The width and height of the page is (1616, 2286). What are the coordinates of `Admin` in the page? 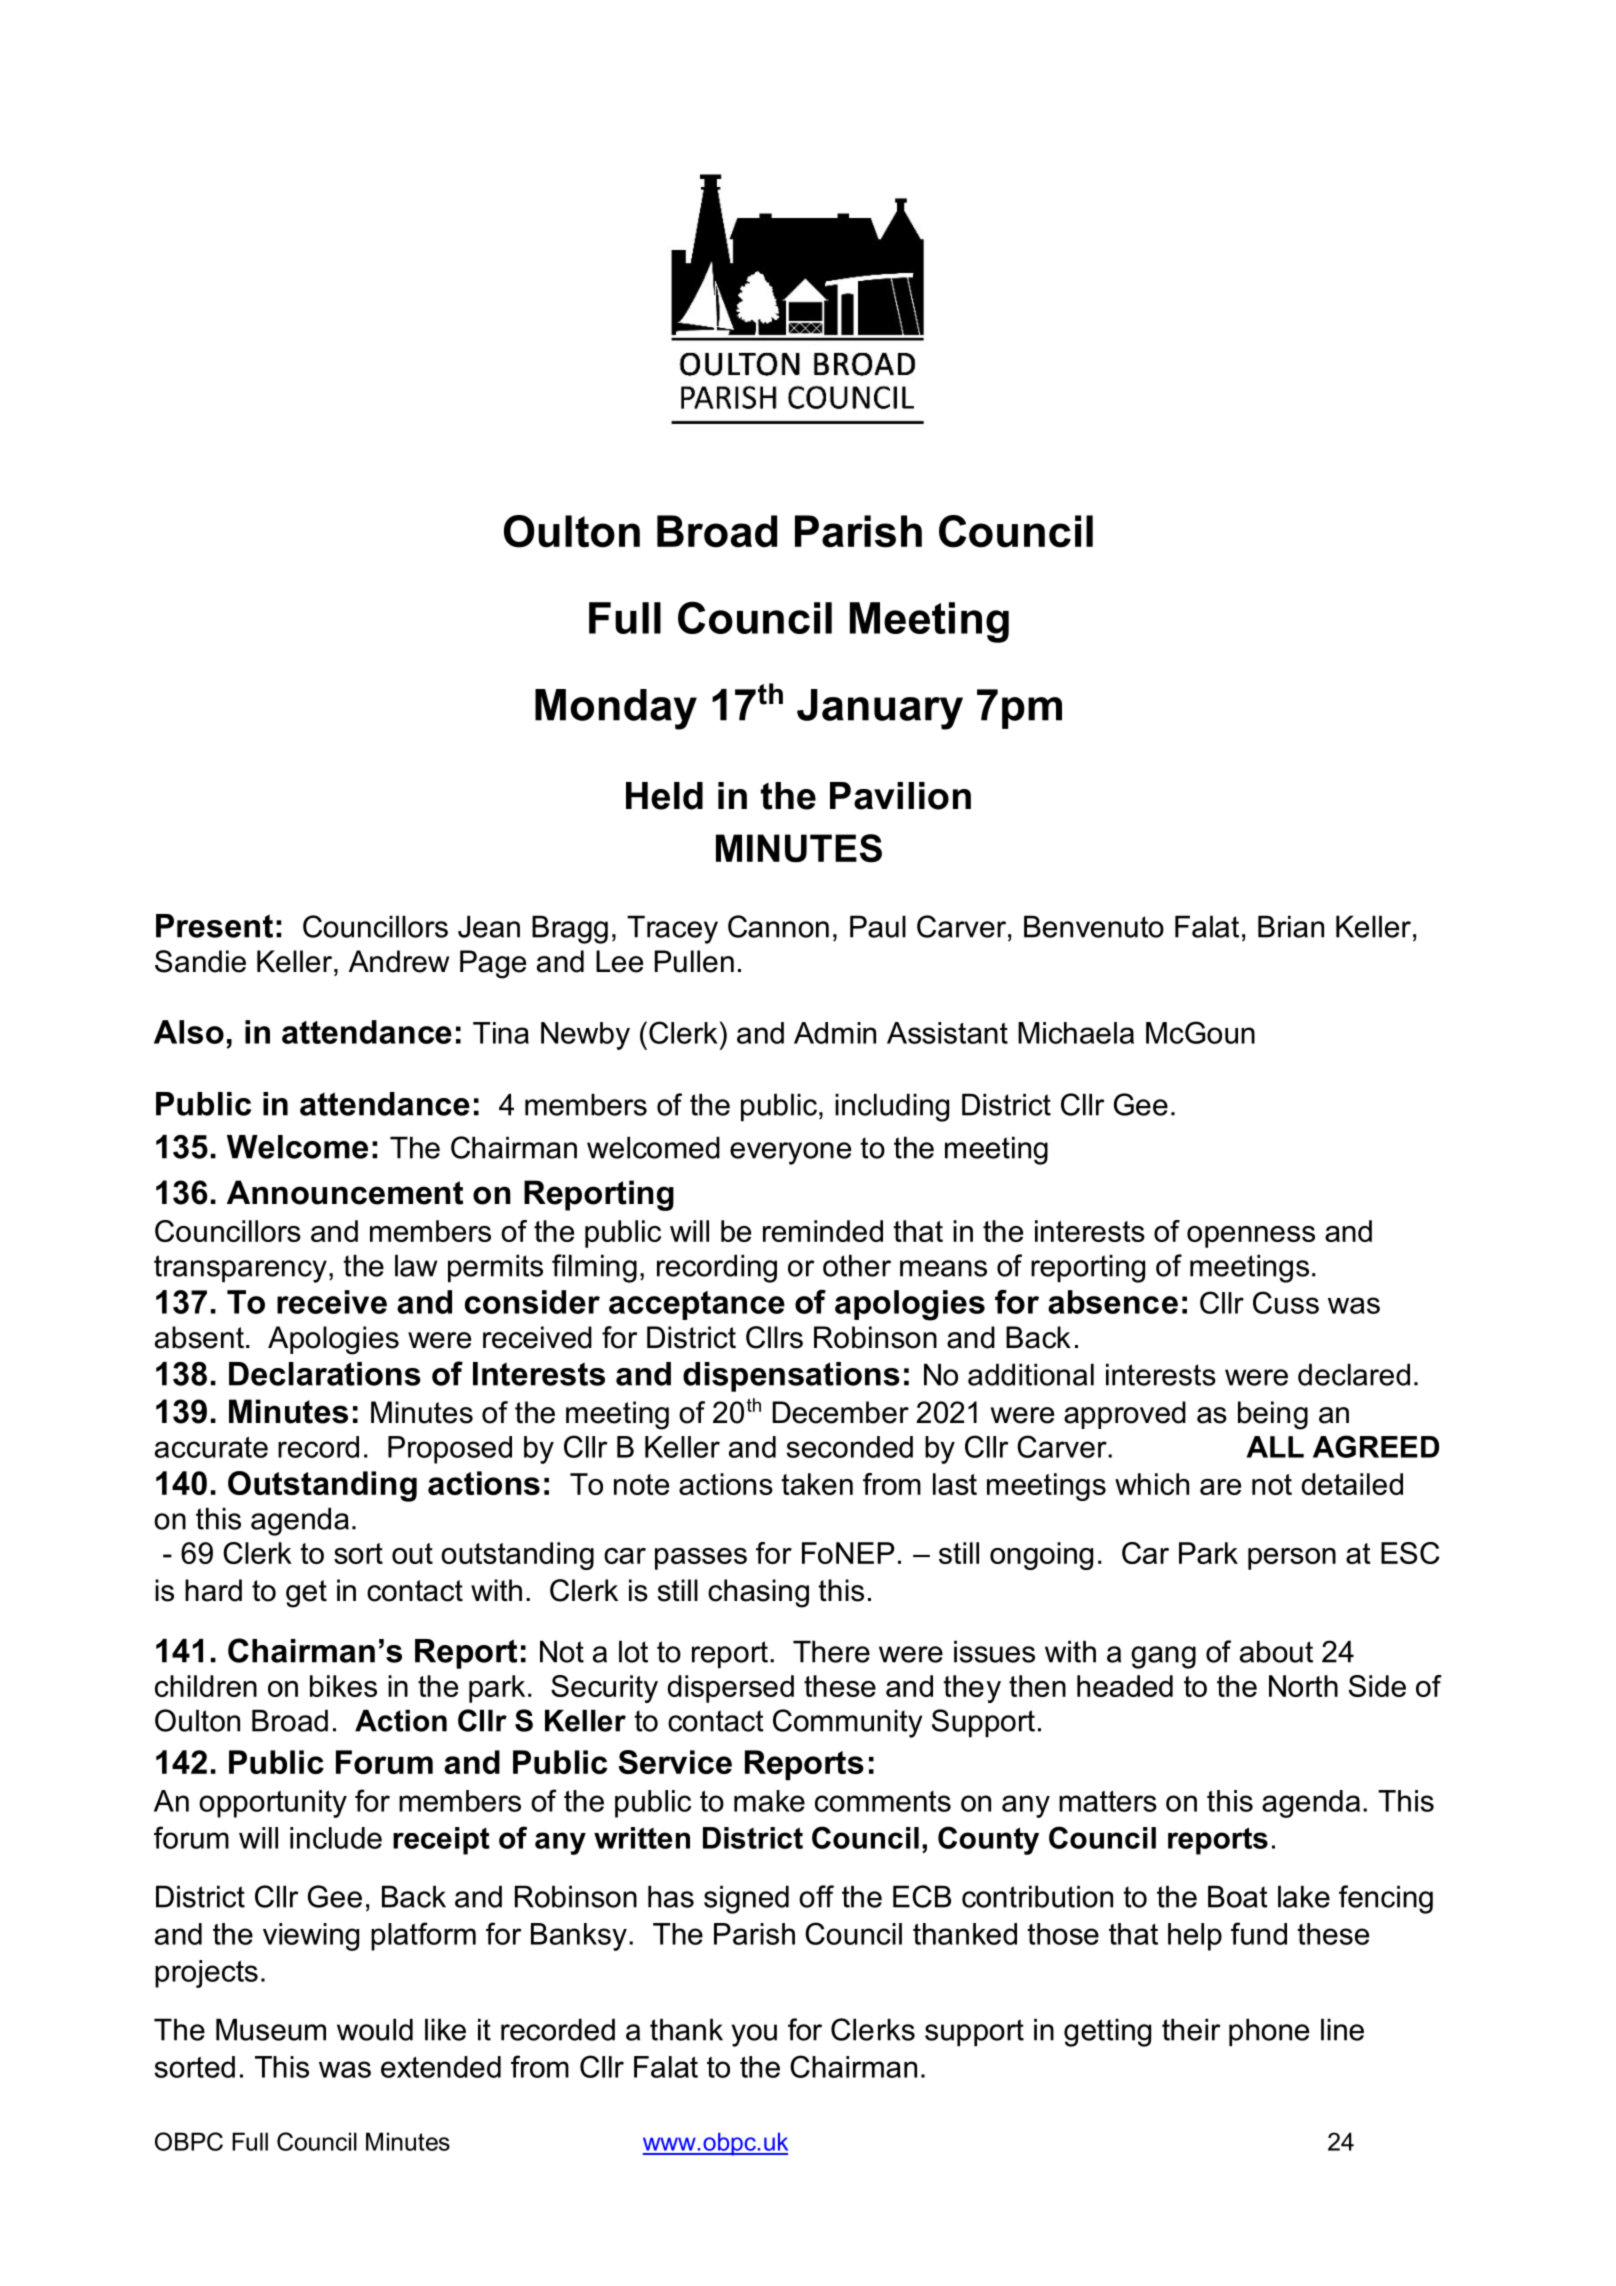 It's located at (835, 1033).
